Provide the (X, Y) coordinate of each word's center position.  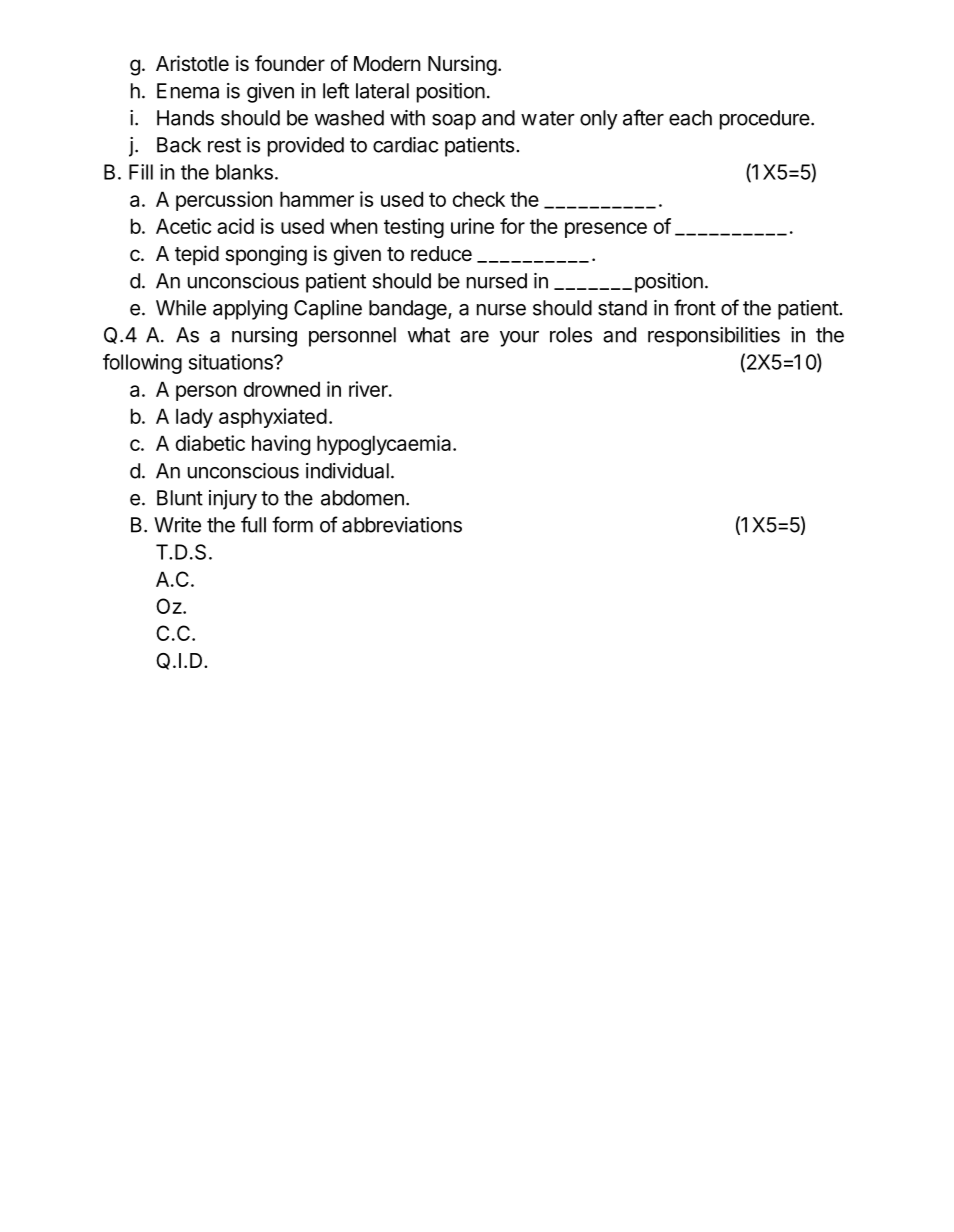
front (695, 307)
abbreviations (402, 525)
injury (233, 500)
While (181, 308)
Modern (387, 63)
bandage (409, 310)
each (690, 118)
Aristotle (192, 63)
